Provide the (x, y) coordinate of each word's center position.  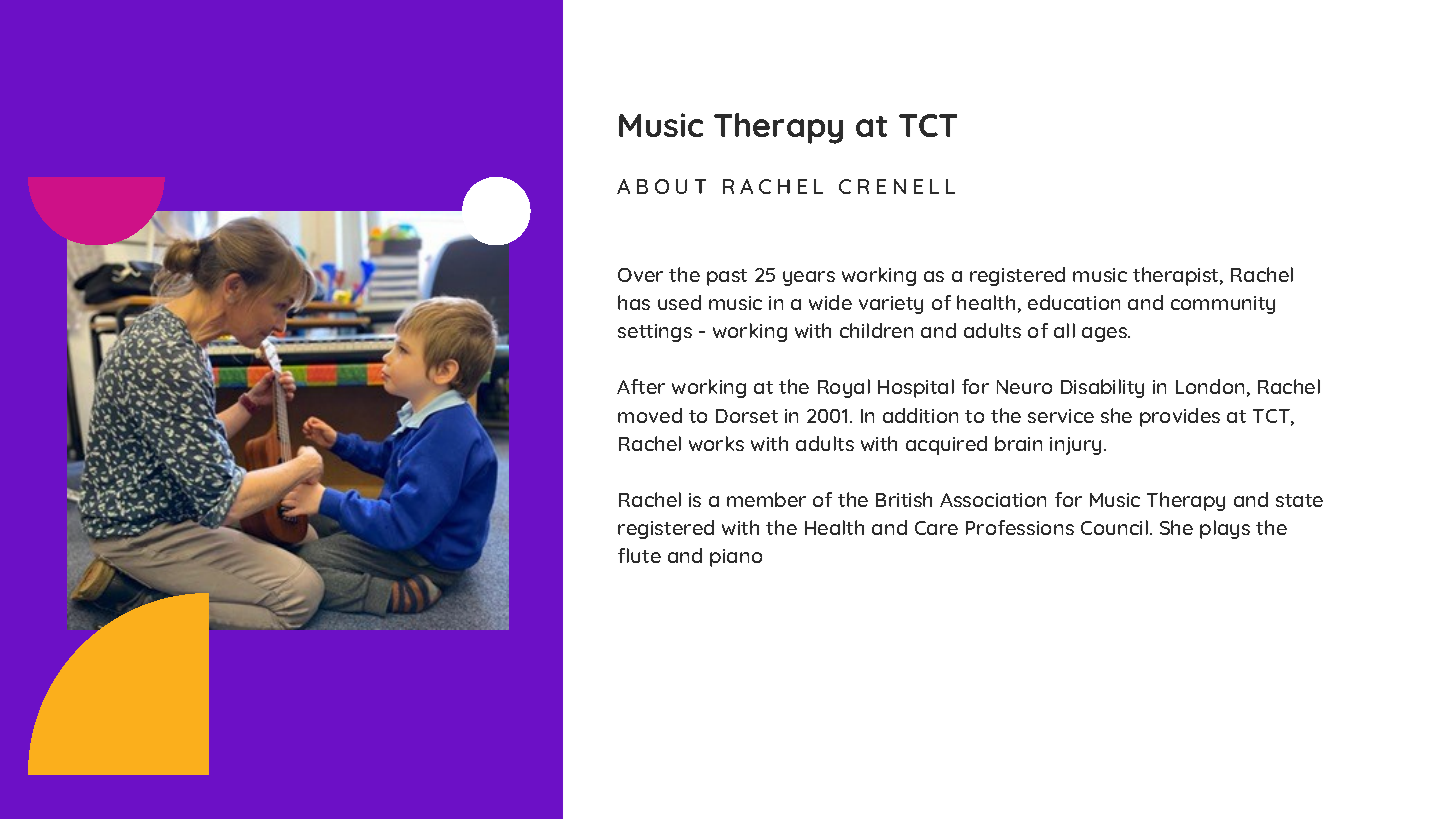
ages (1106, 334)
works (716, 443)
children (876, 330)
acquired (946, 445)
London (1210, 386)
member (766, 499)
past (727, 277)
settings (655, 333)
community (1223, 305)
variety (891, 305)
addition (920, 415)
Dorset (747, 416)
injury (1077, 446)
